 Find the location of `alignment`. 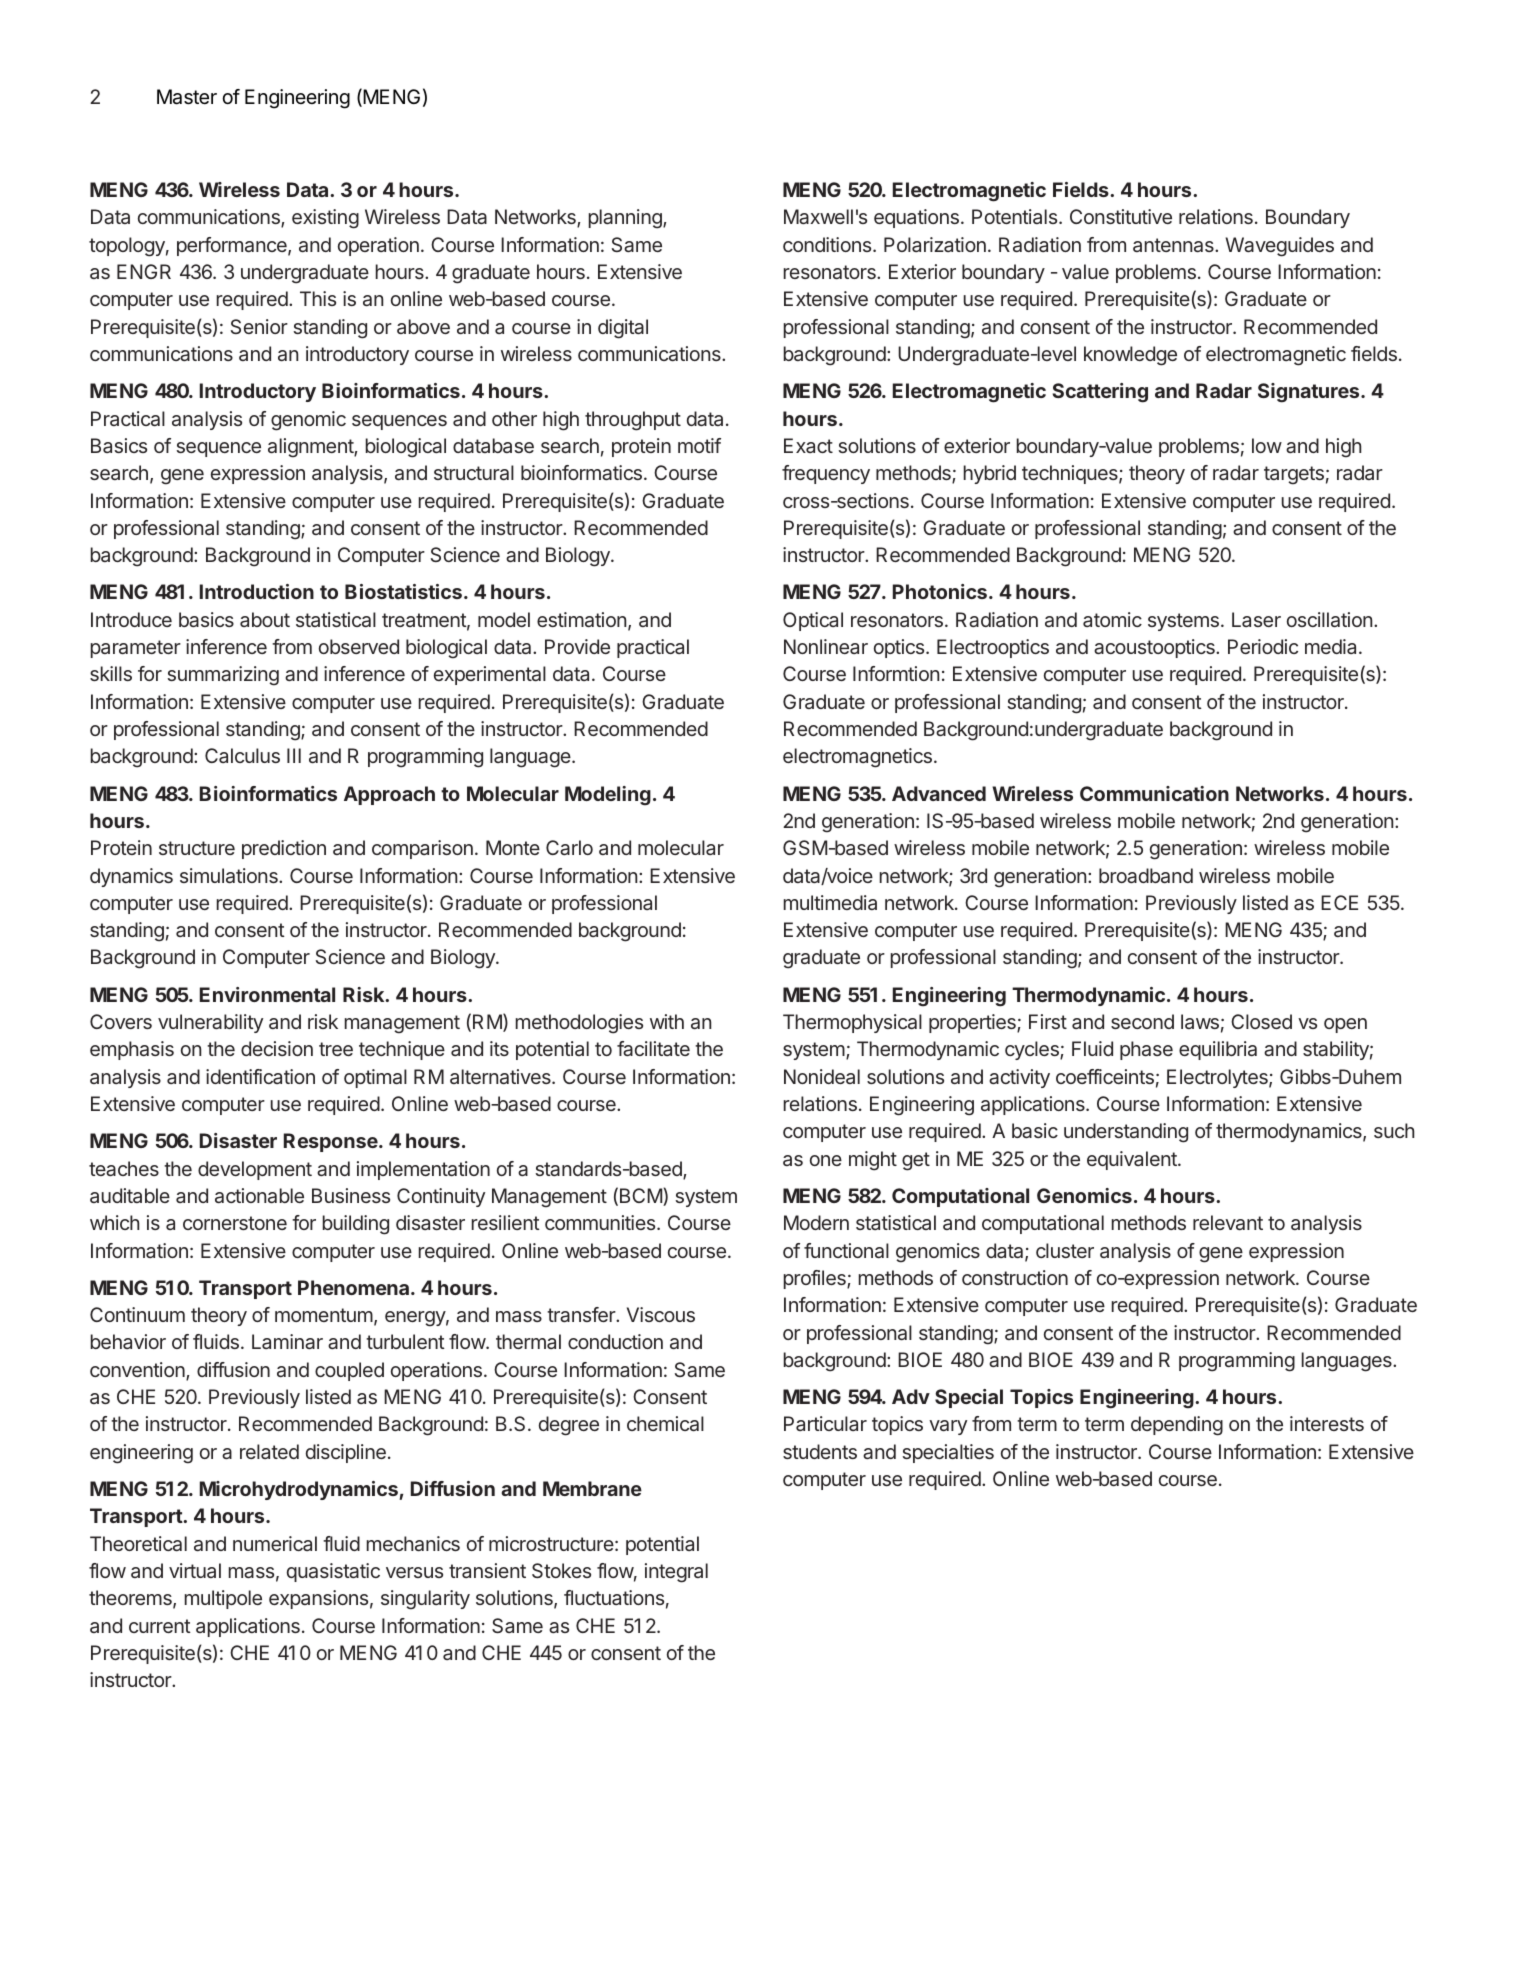

alignment is located at coordinates (311, 448).
